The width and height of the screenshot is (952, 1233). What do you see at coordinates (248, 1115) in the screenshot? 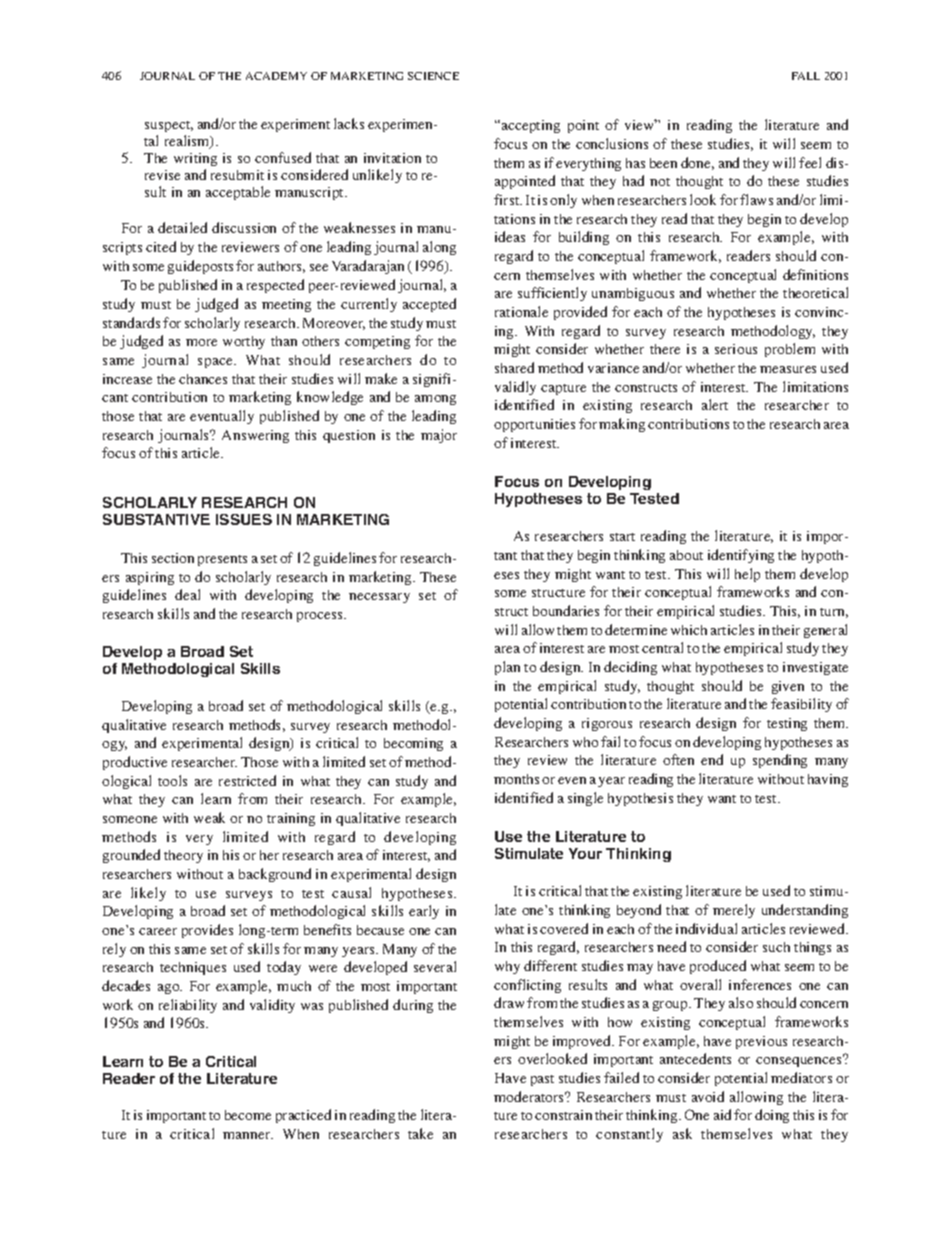
I see `become` at bounding box center [248, 1115].
